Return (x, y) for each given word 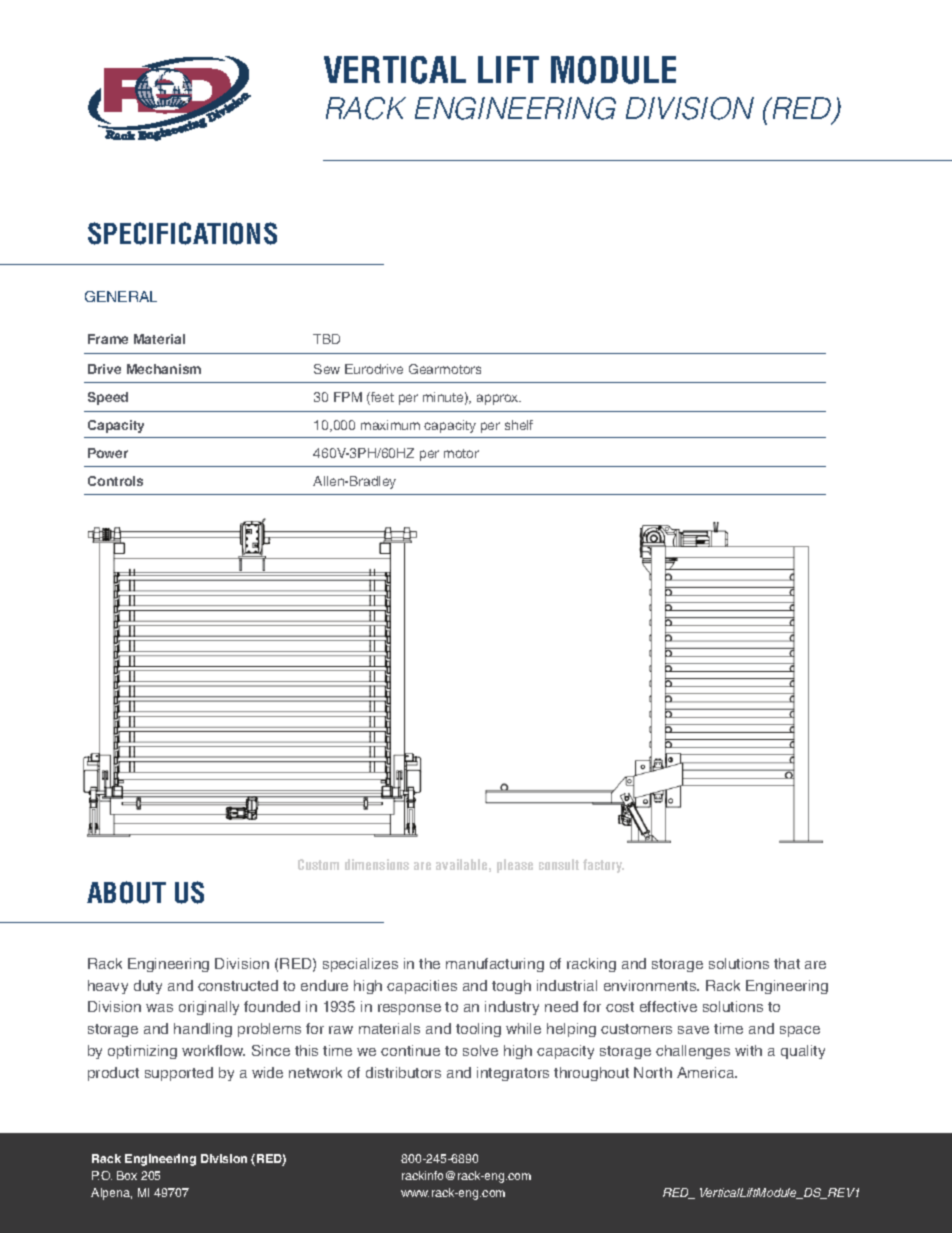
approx (499, 399)
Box (127, 1175)
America (707, 1072)
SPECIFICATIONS (182, 233)
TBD (326, 339)
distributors (403, 1072)
